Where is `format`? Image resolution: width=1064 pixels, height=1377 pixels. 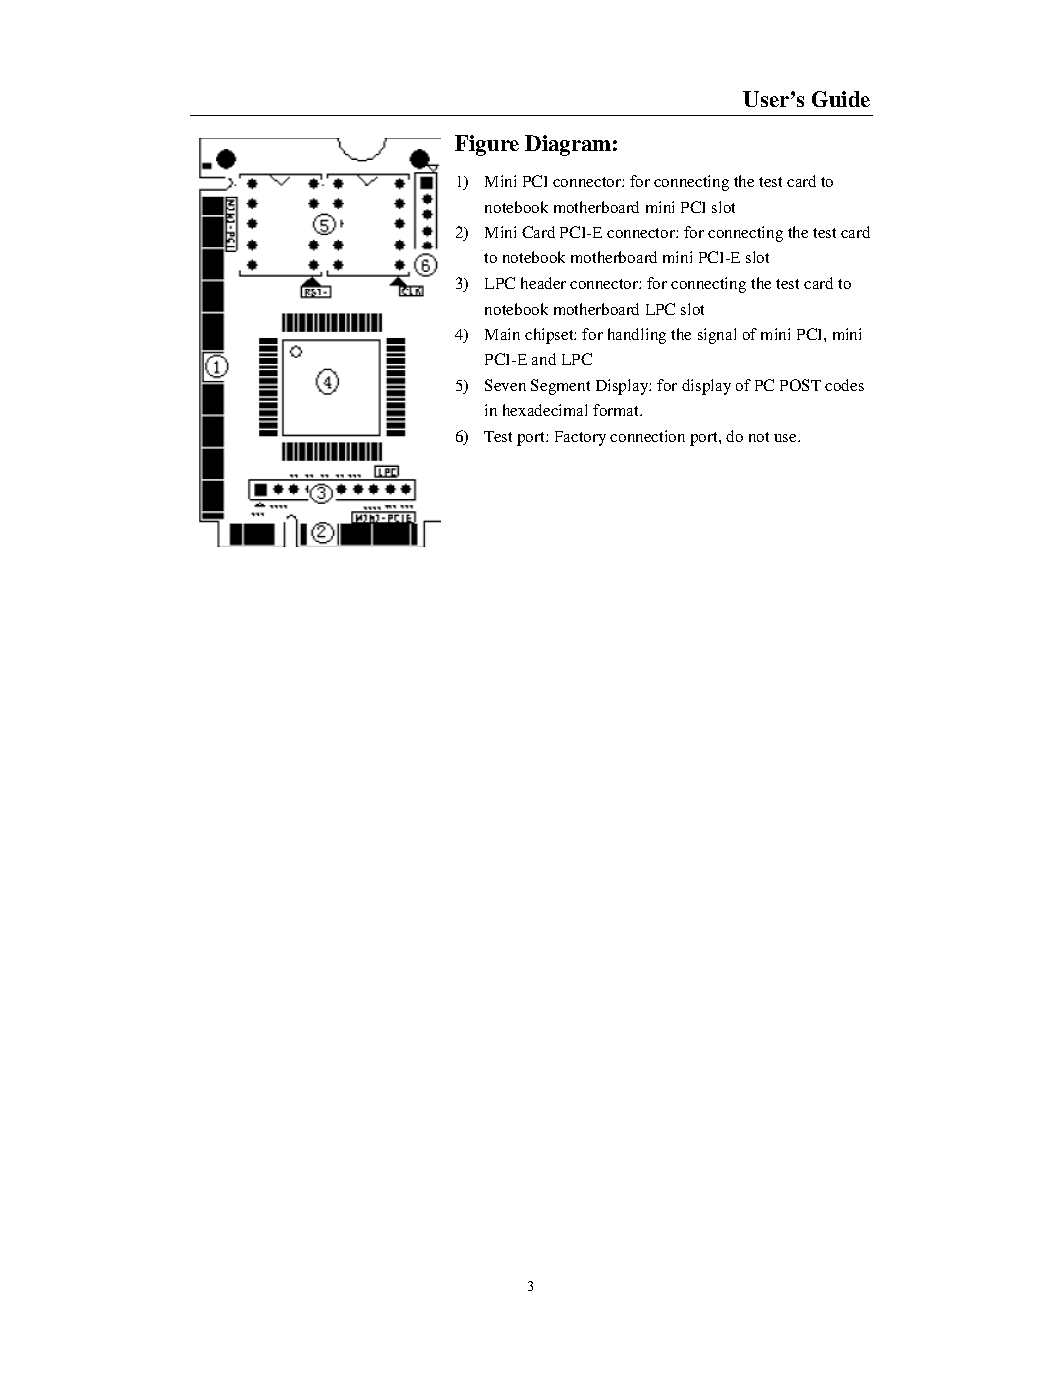 format is located at coordinates (617, 410).
